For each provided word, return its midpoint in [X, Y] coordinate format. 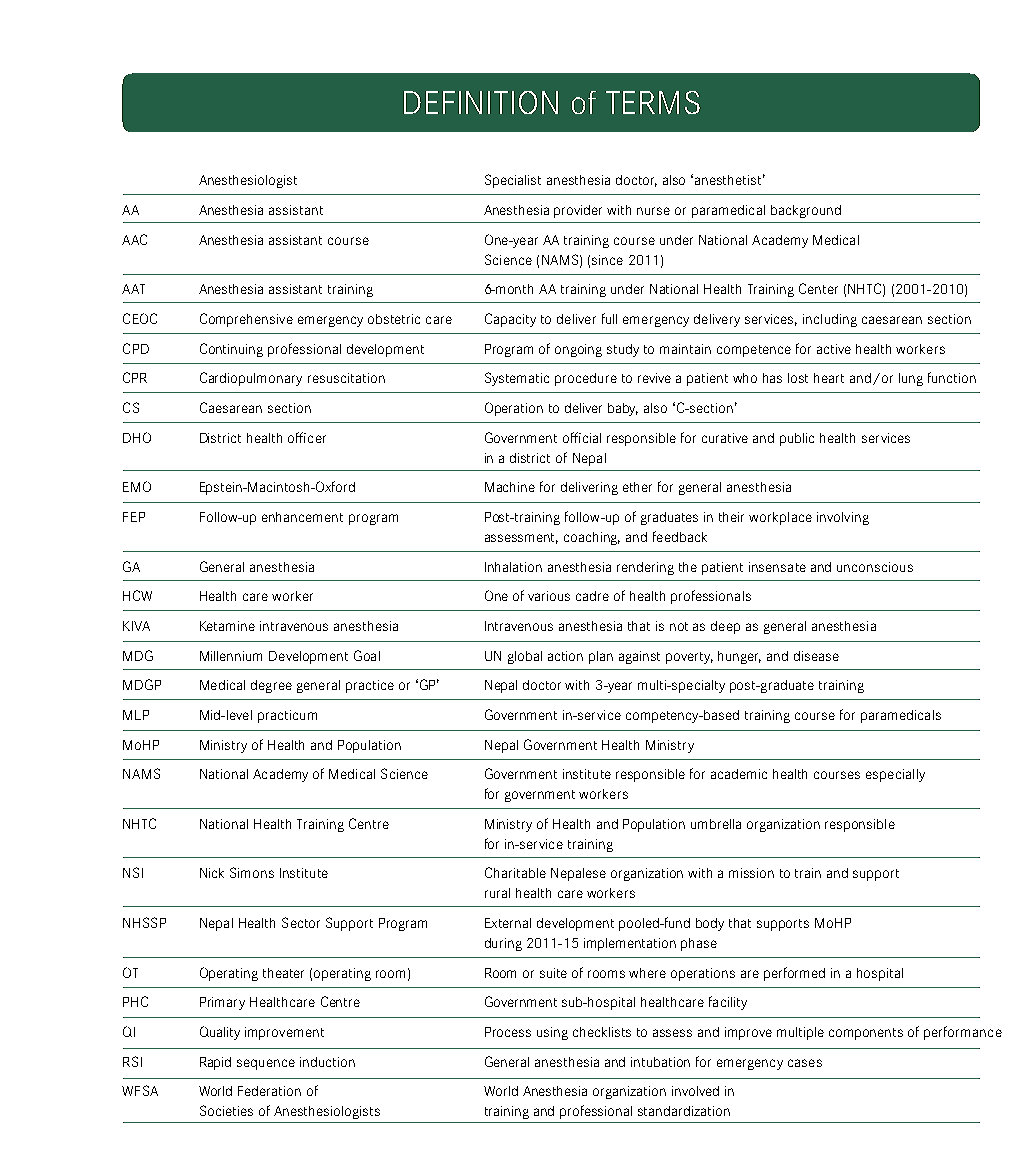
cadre [592, 596]
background [806, 211]
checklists [602, 1032]
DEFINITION [481, 102]
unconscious [875, 567]
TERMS [653, 102]
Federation [269, 1091]
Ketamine [227, 626]
